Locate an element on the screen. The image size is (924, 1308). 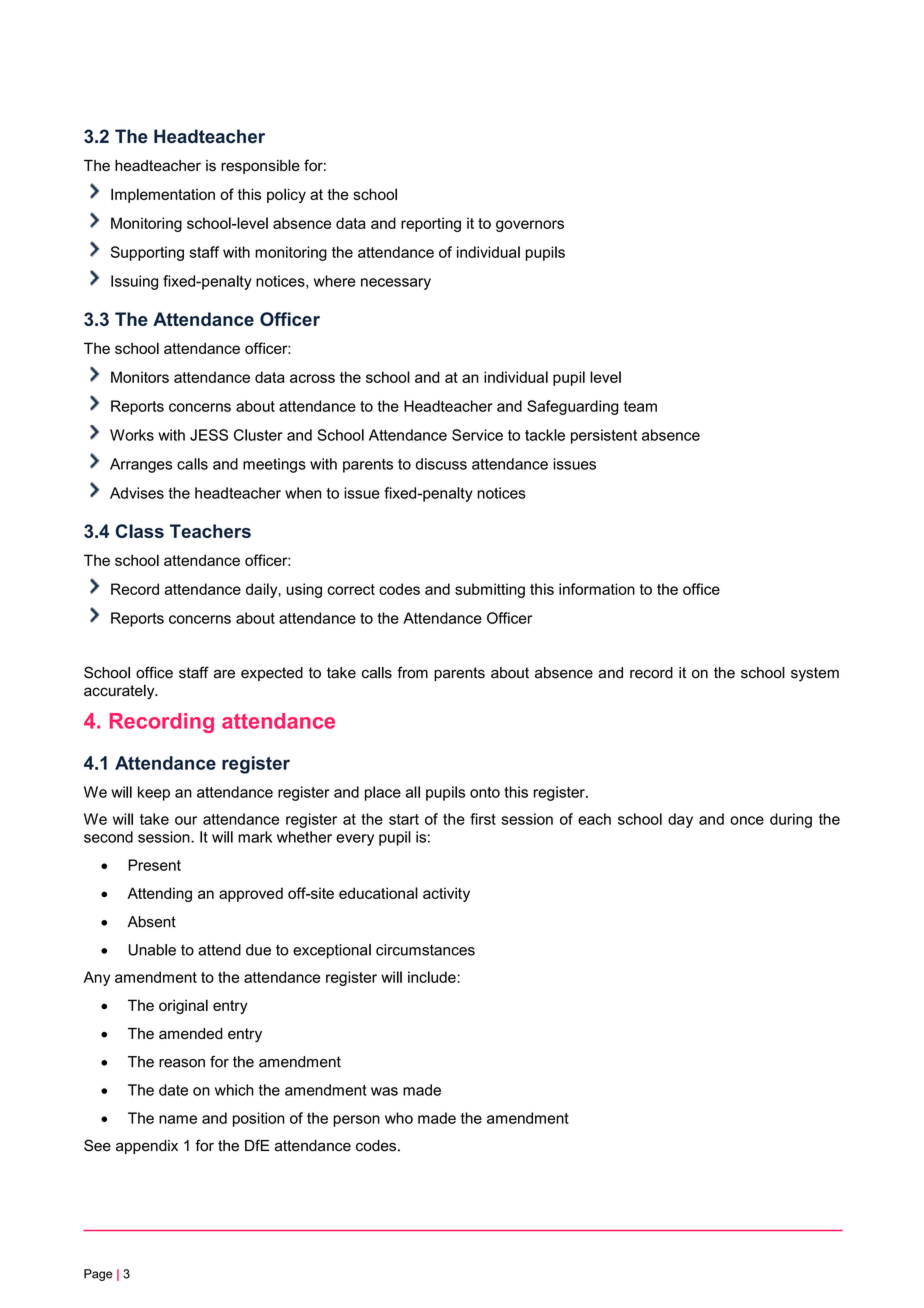
who is located at coordinates (399, 1118).
